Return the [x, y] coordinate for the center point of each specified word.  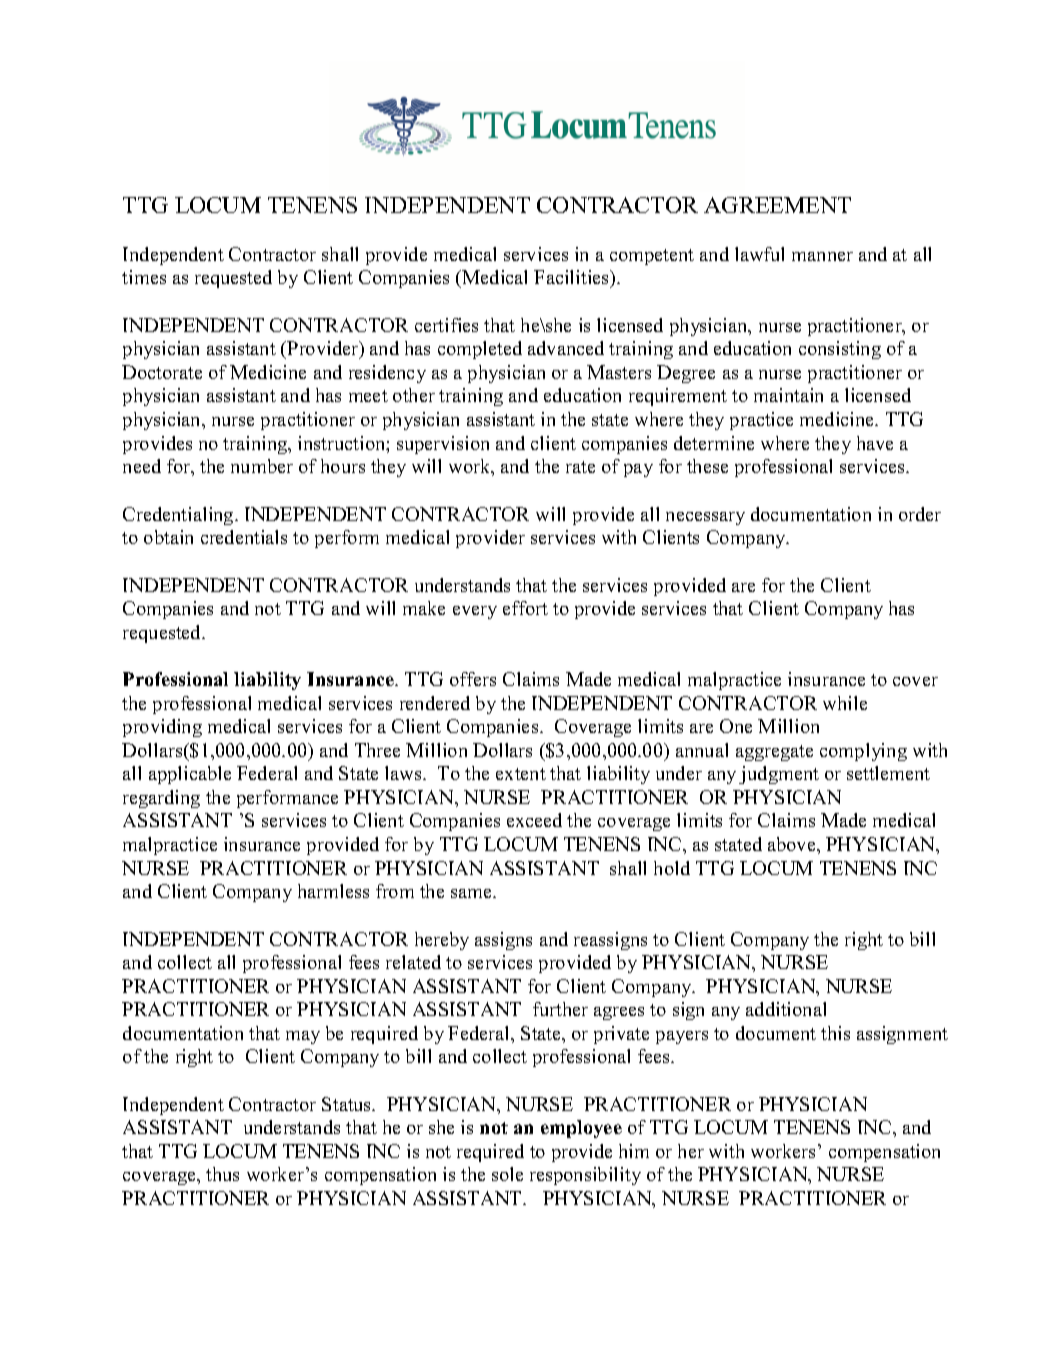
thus [222, 1174]
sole [507, 1174]
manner [822, 256]
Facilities [573, 278]
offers [473, 679]
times [144, 277]
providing [162, 728]
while [845, 703]
